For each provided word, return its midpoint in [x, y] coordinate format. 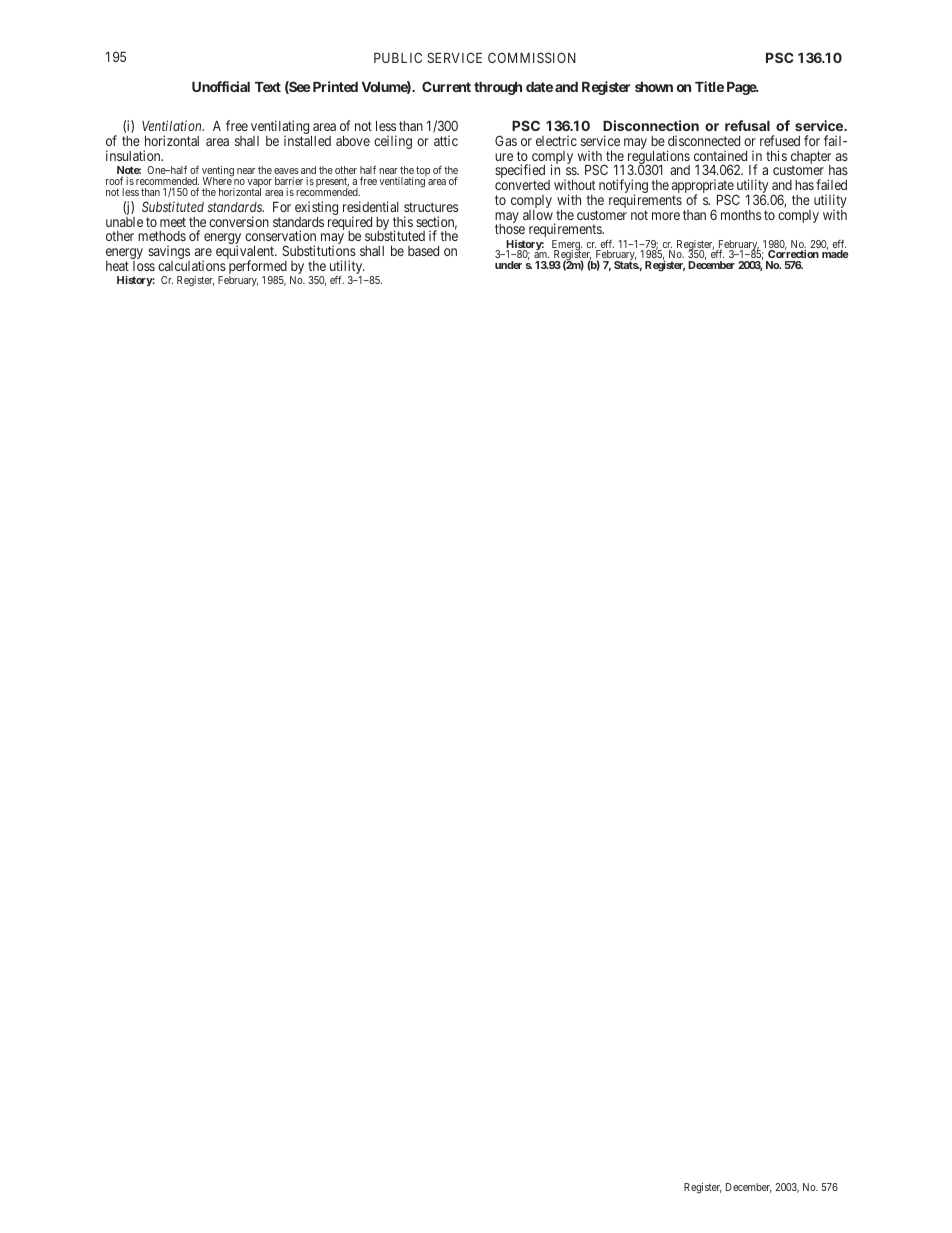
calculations [192, 265]
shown [654, 87]
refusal [747, 125]
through [498, 88]
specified [520, 172]
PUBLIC [398, 57]
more [666, 216]
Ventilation [173, 125]
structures [431, 207]
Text [268, 87]
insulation [134, 155]
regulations [659, 158]
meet [173, 222]
